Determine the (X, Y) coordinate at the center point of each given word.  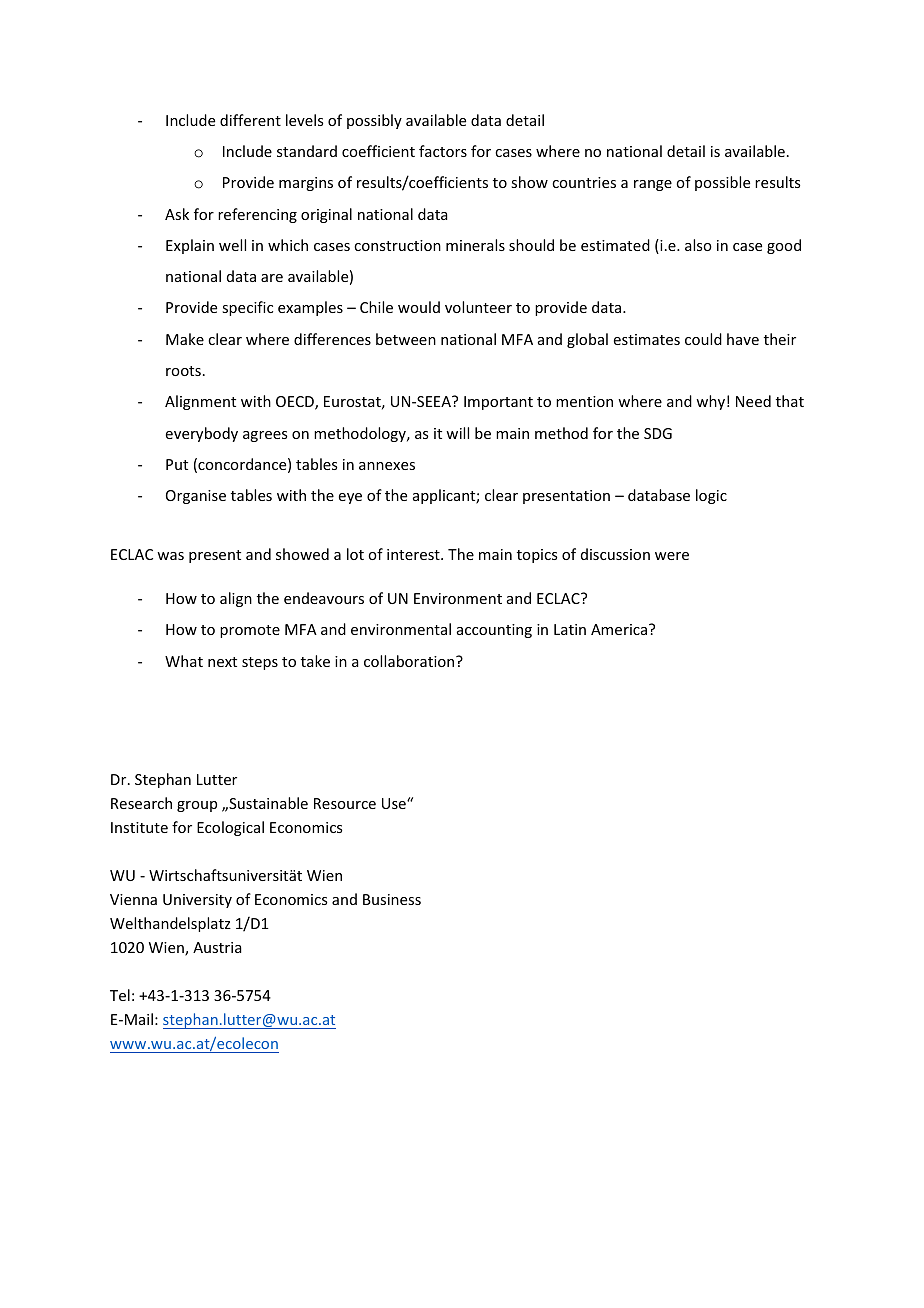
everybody (202, 434)
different (250, 120)
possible (722, 183)
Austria (217, 947)
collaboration (410, 661)
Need (753, 401)
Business (392, 899)
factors (443, 151)
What (184, 661)
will (457, 433)
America (620, 629)
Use (395, 803)
